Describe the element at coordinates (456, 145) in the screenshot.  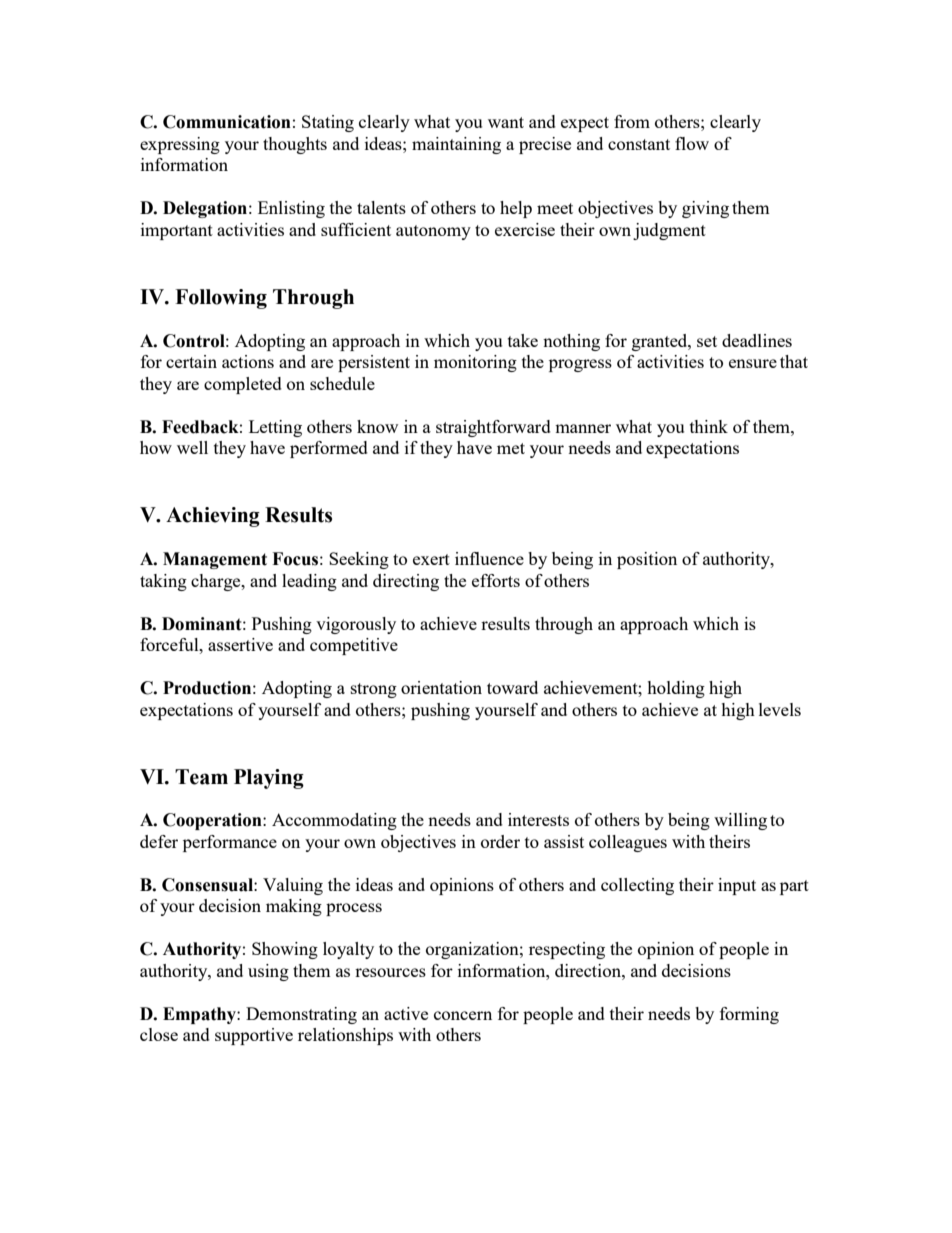
I see `maintaining` at that location.
